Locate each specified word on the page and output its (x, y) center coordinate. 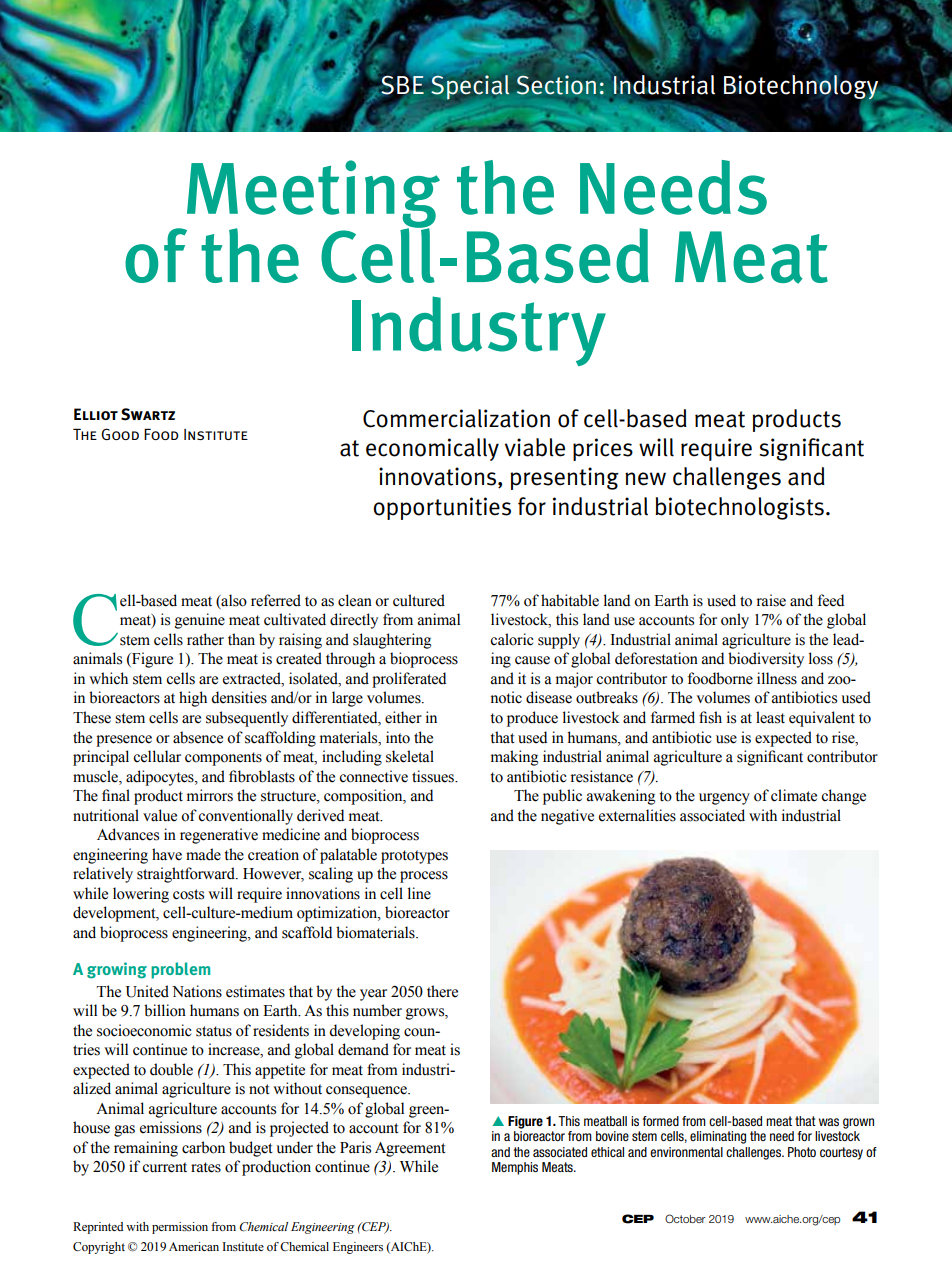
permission (180, 1228)
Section (556, 85)
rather (205, 639)
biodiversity (766, 660)
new (645, 479)
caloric (511, 639)
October (685, 1218)
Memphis (515, 1168)
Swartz (148, 414)
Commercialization (456, 418)
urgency (724, 799)
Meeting (312, 195)
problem (180, 970)
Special (470, 87)
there (442, 991)
